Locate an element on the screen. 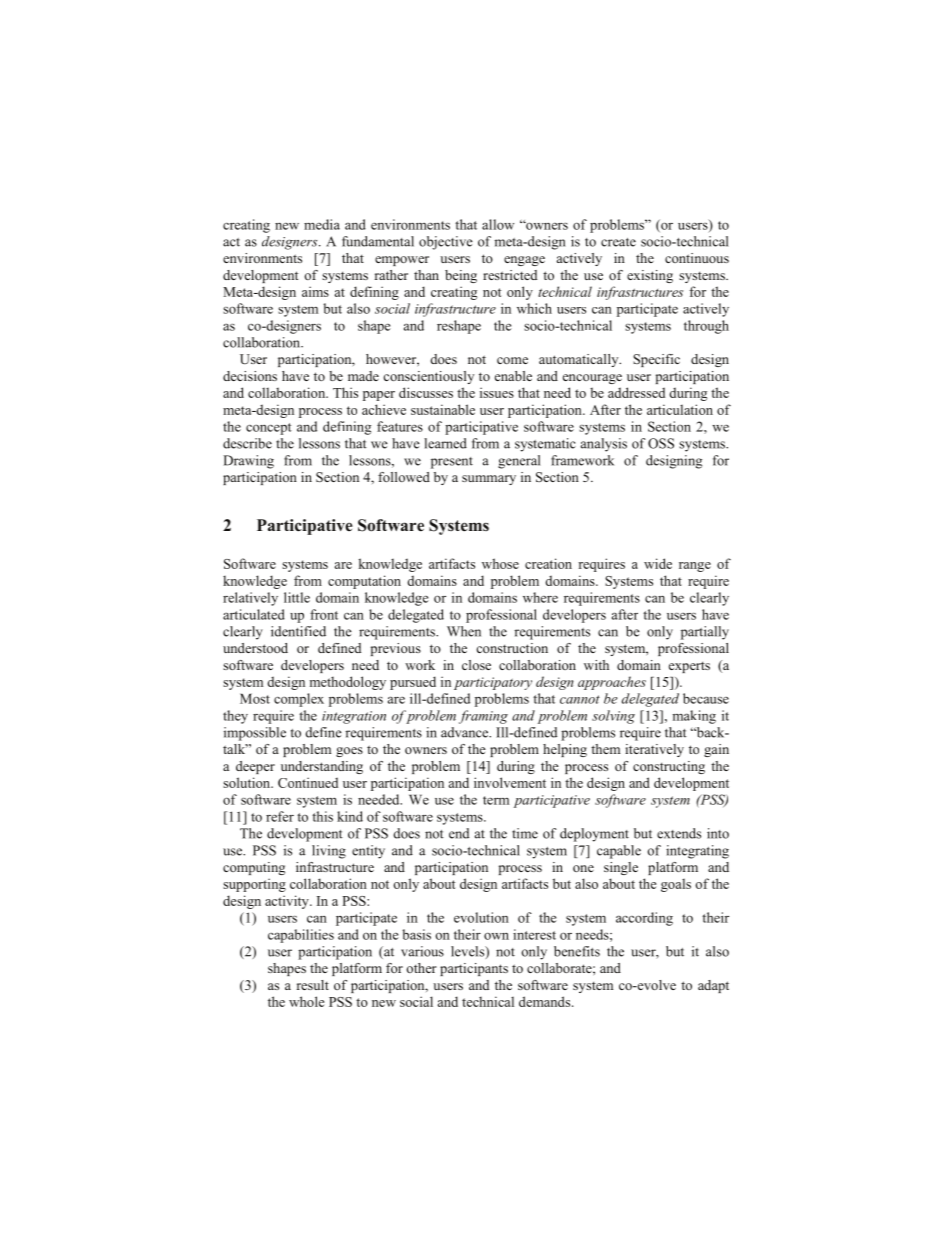  advance is located at coordinates (466, 732).
